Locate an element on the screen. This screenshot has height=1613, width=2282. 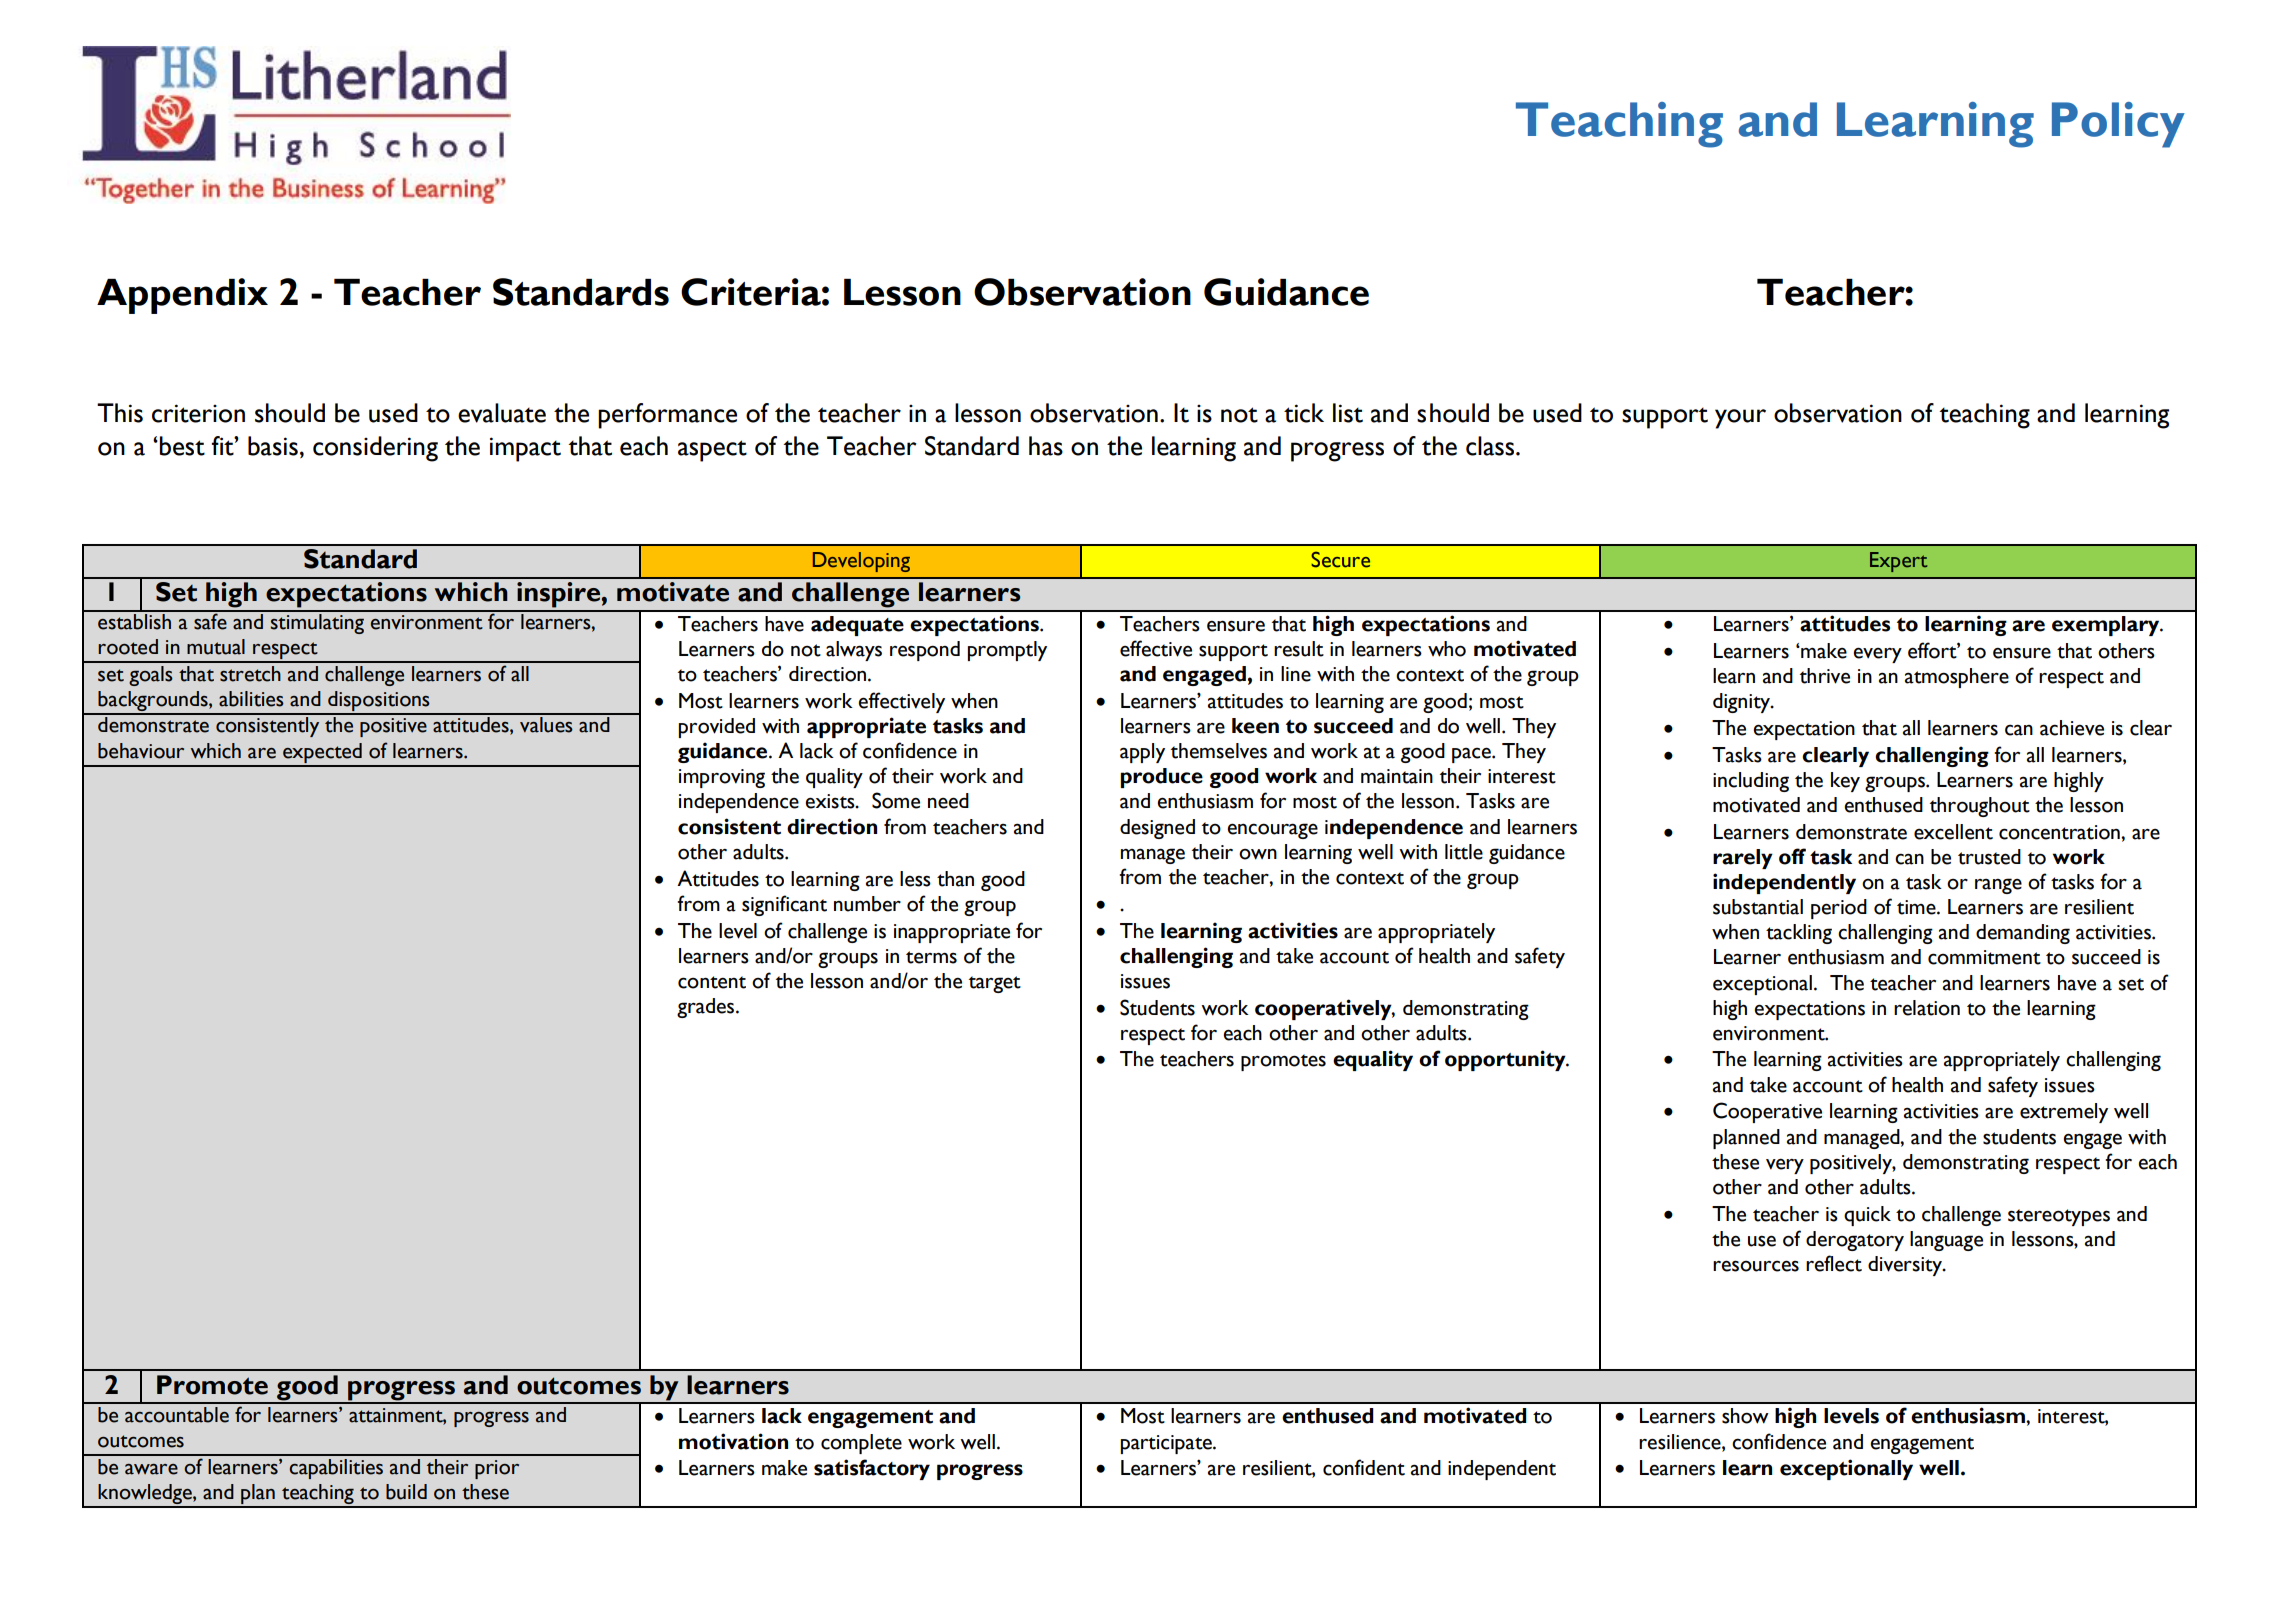
participate is located at coordinates (1167, 1444).
